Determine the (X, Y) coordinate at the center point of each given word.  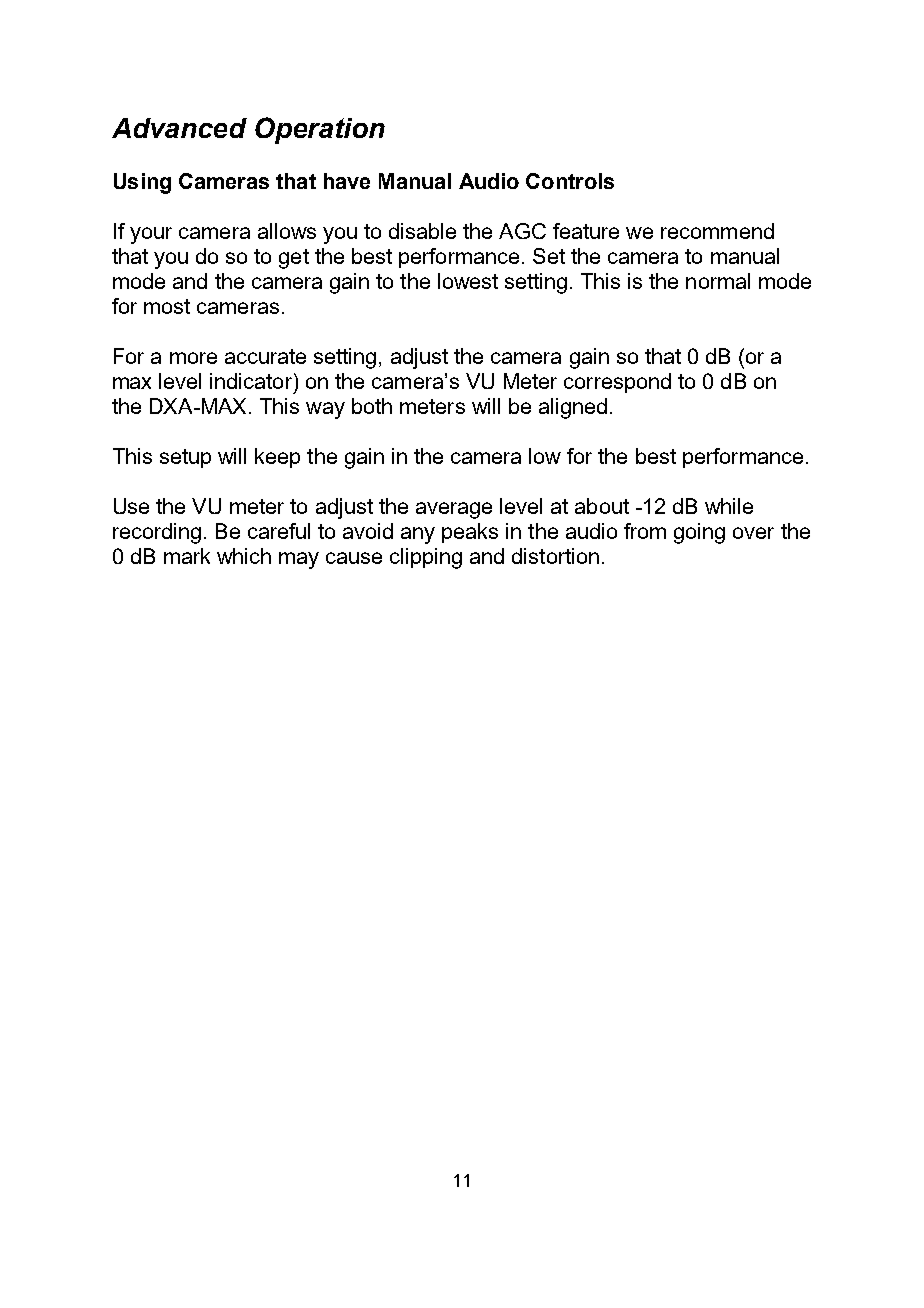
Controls (570, 181)
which (244, 556)
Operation (320, 130)
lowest (468, 281)
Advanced (179, 128)
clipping (426, 558)
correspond (617, 383)
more (193, 358)
